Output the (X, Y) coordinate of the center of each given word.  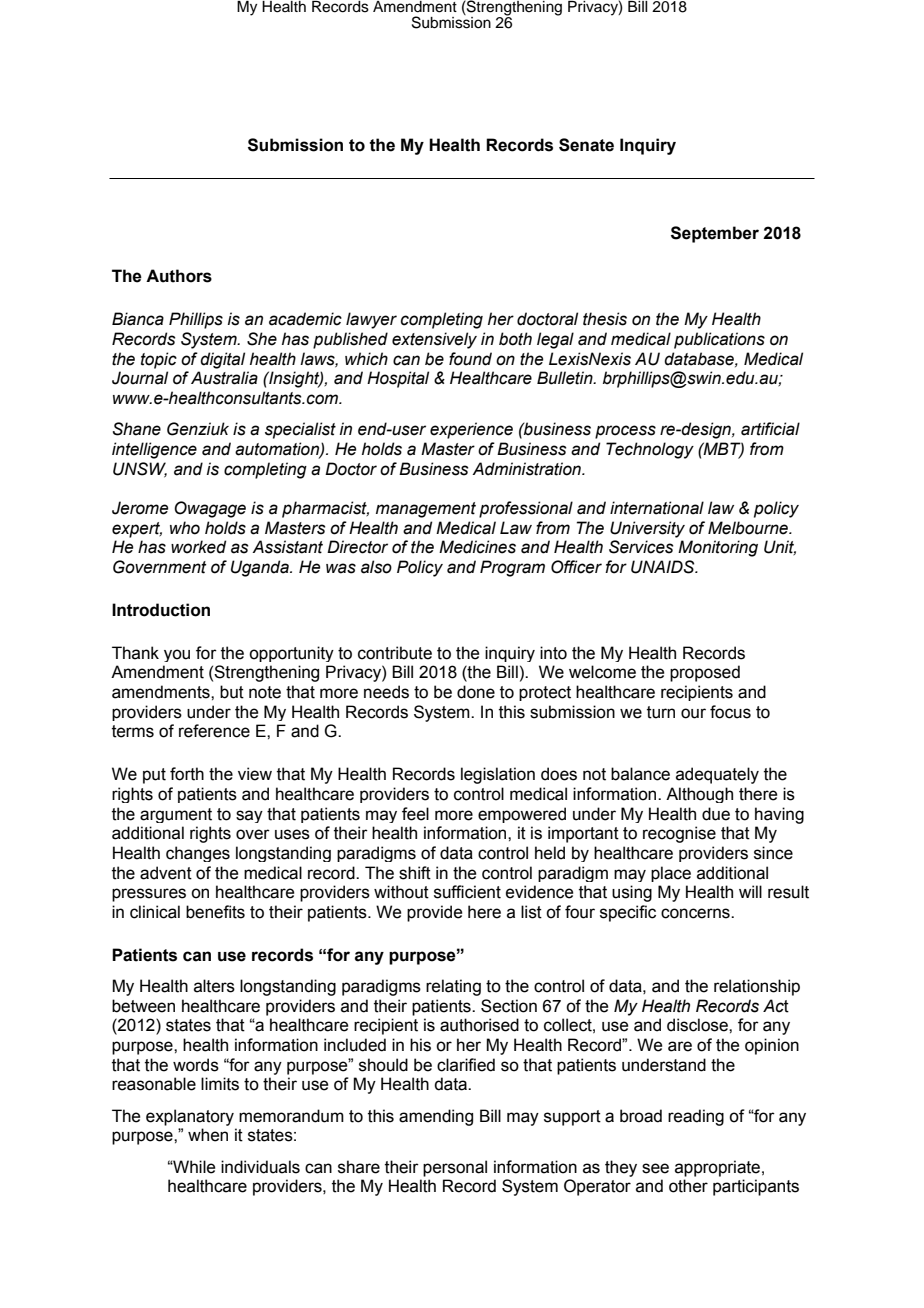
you (177, 655)
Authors (179, 276)
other (688, 1186)
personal (455, 1168)
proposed (705, 673)
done (476, 692)
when (208, 1135)
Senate (586, 145)
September (715, 234)
